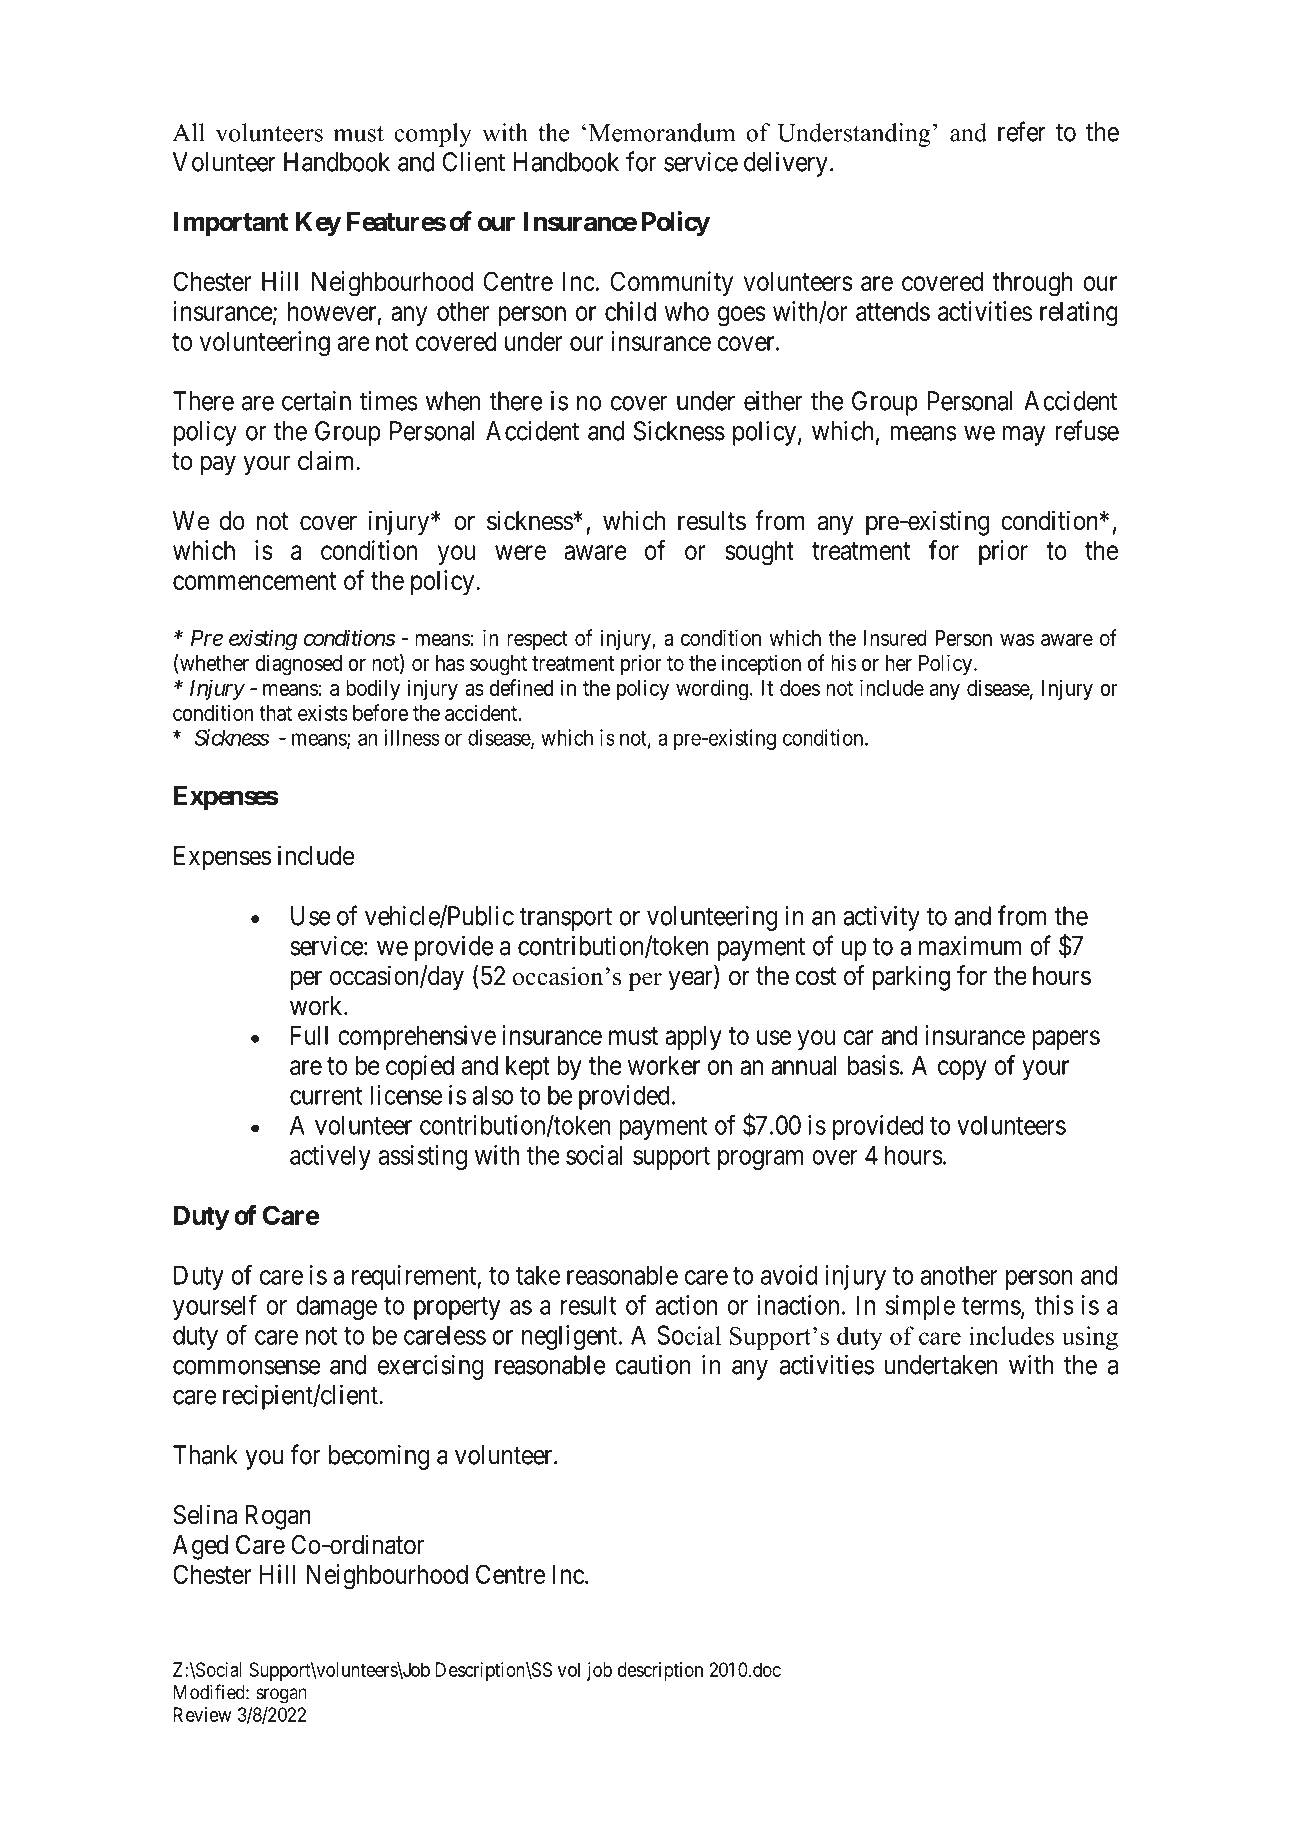 The height and width of the screenshot is (1825, 1290). What do you see at coordinates (1022, 131) in the screenshot?
I see `refer` at bounding box center [1022, 131].
